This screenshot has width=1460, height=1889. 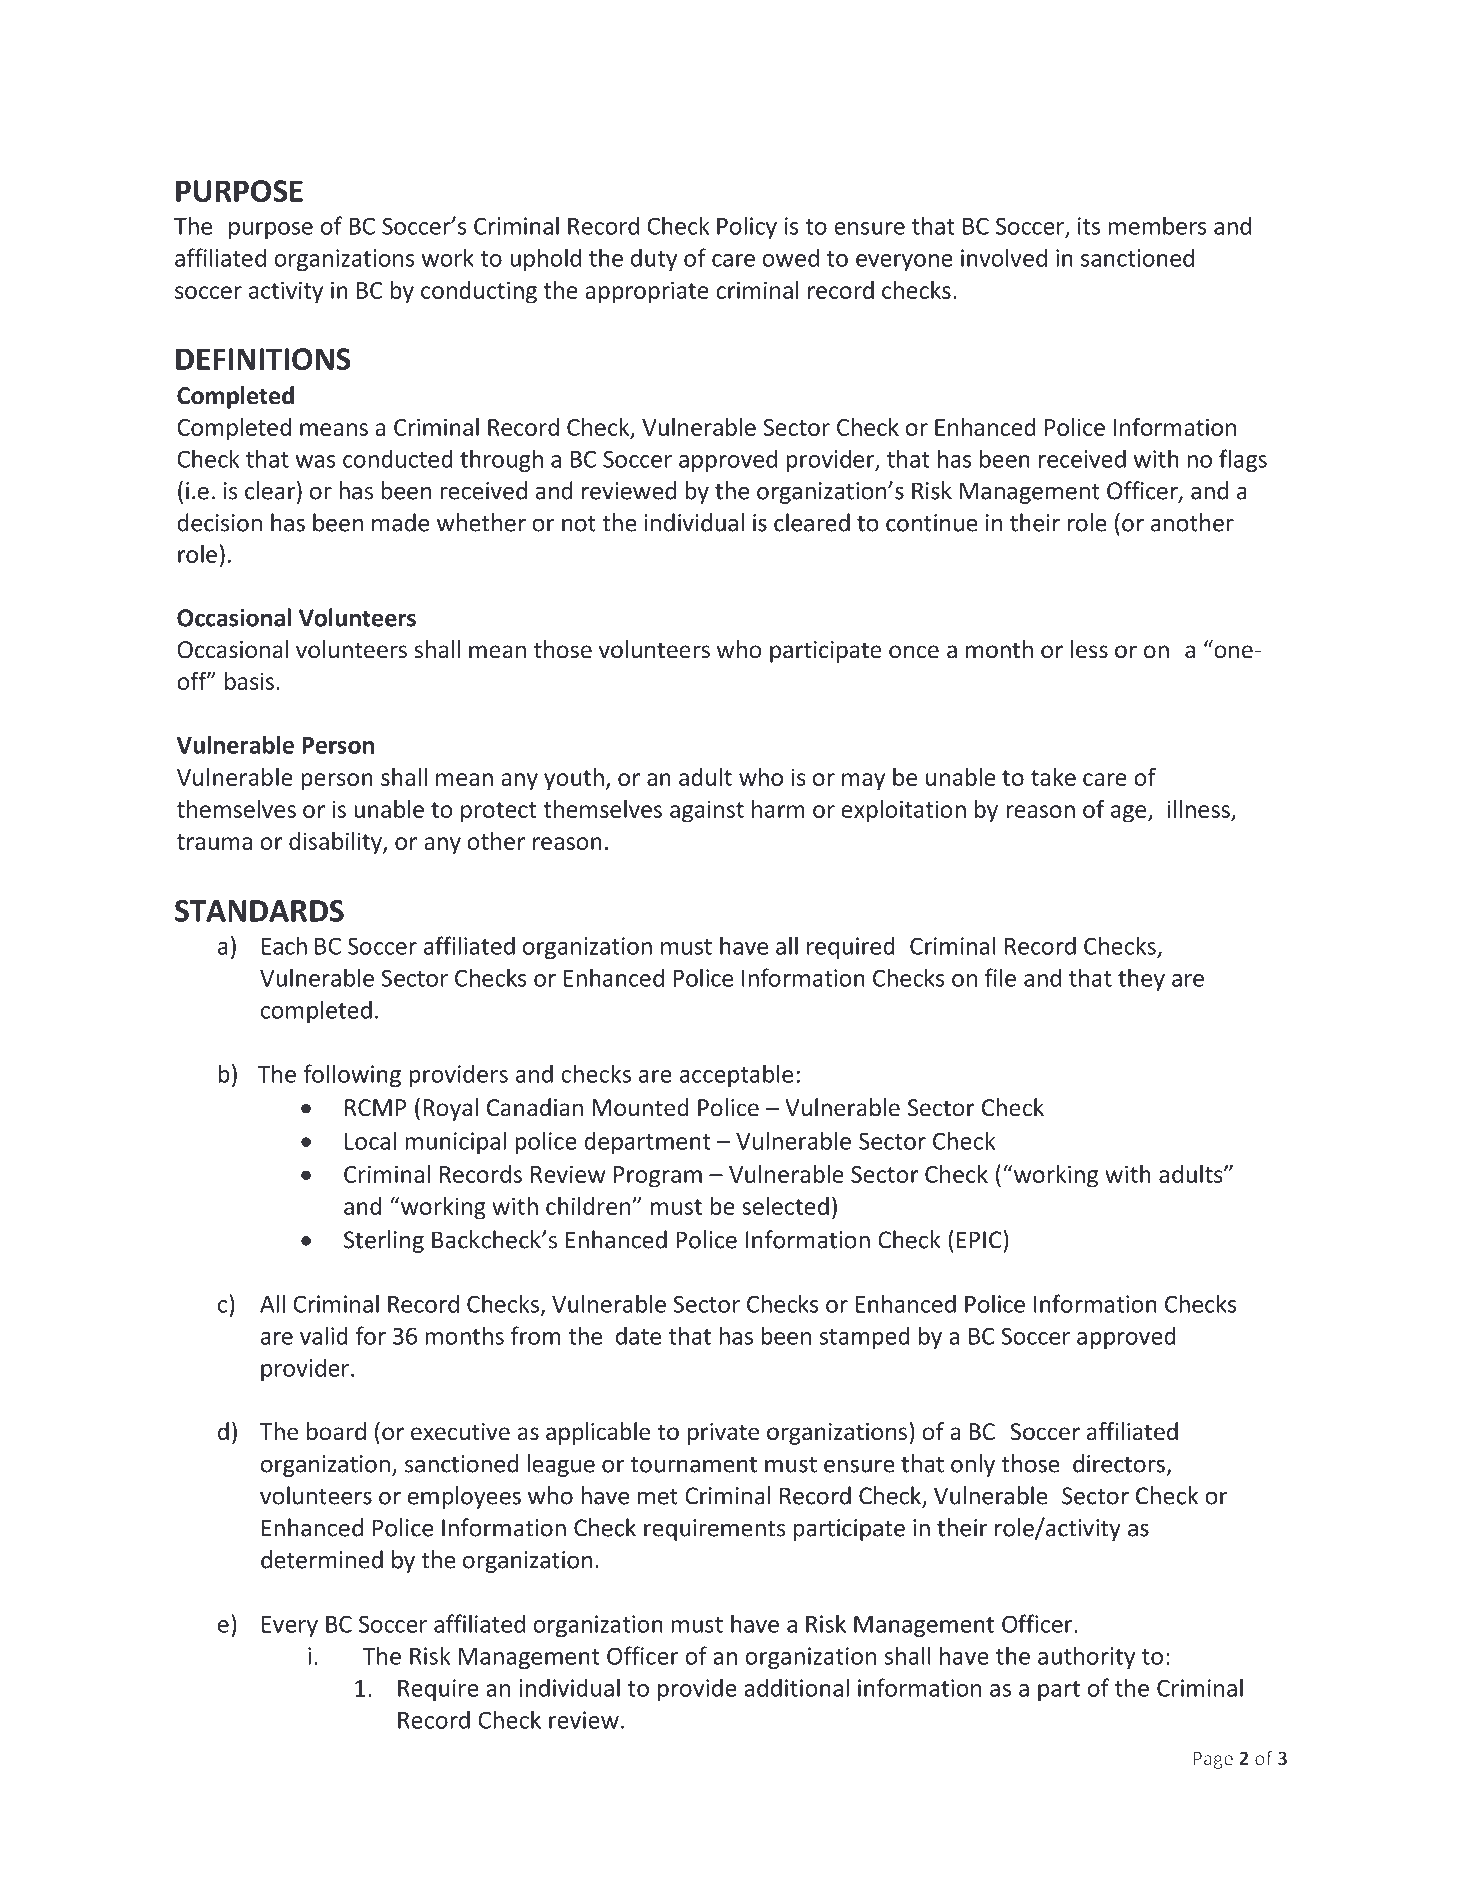 What do you see at coordinates (785, 1206) in the screenshot?
I see `selected` at bounding box center [785, 1206].
